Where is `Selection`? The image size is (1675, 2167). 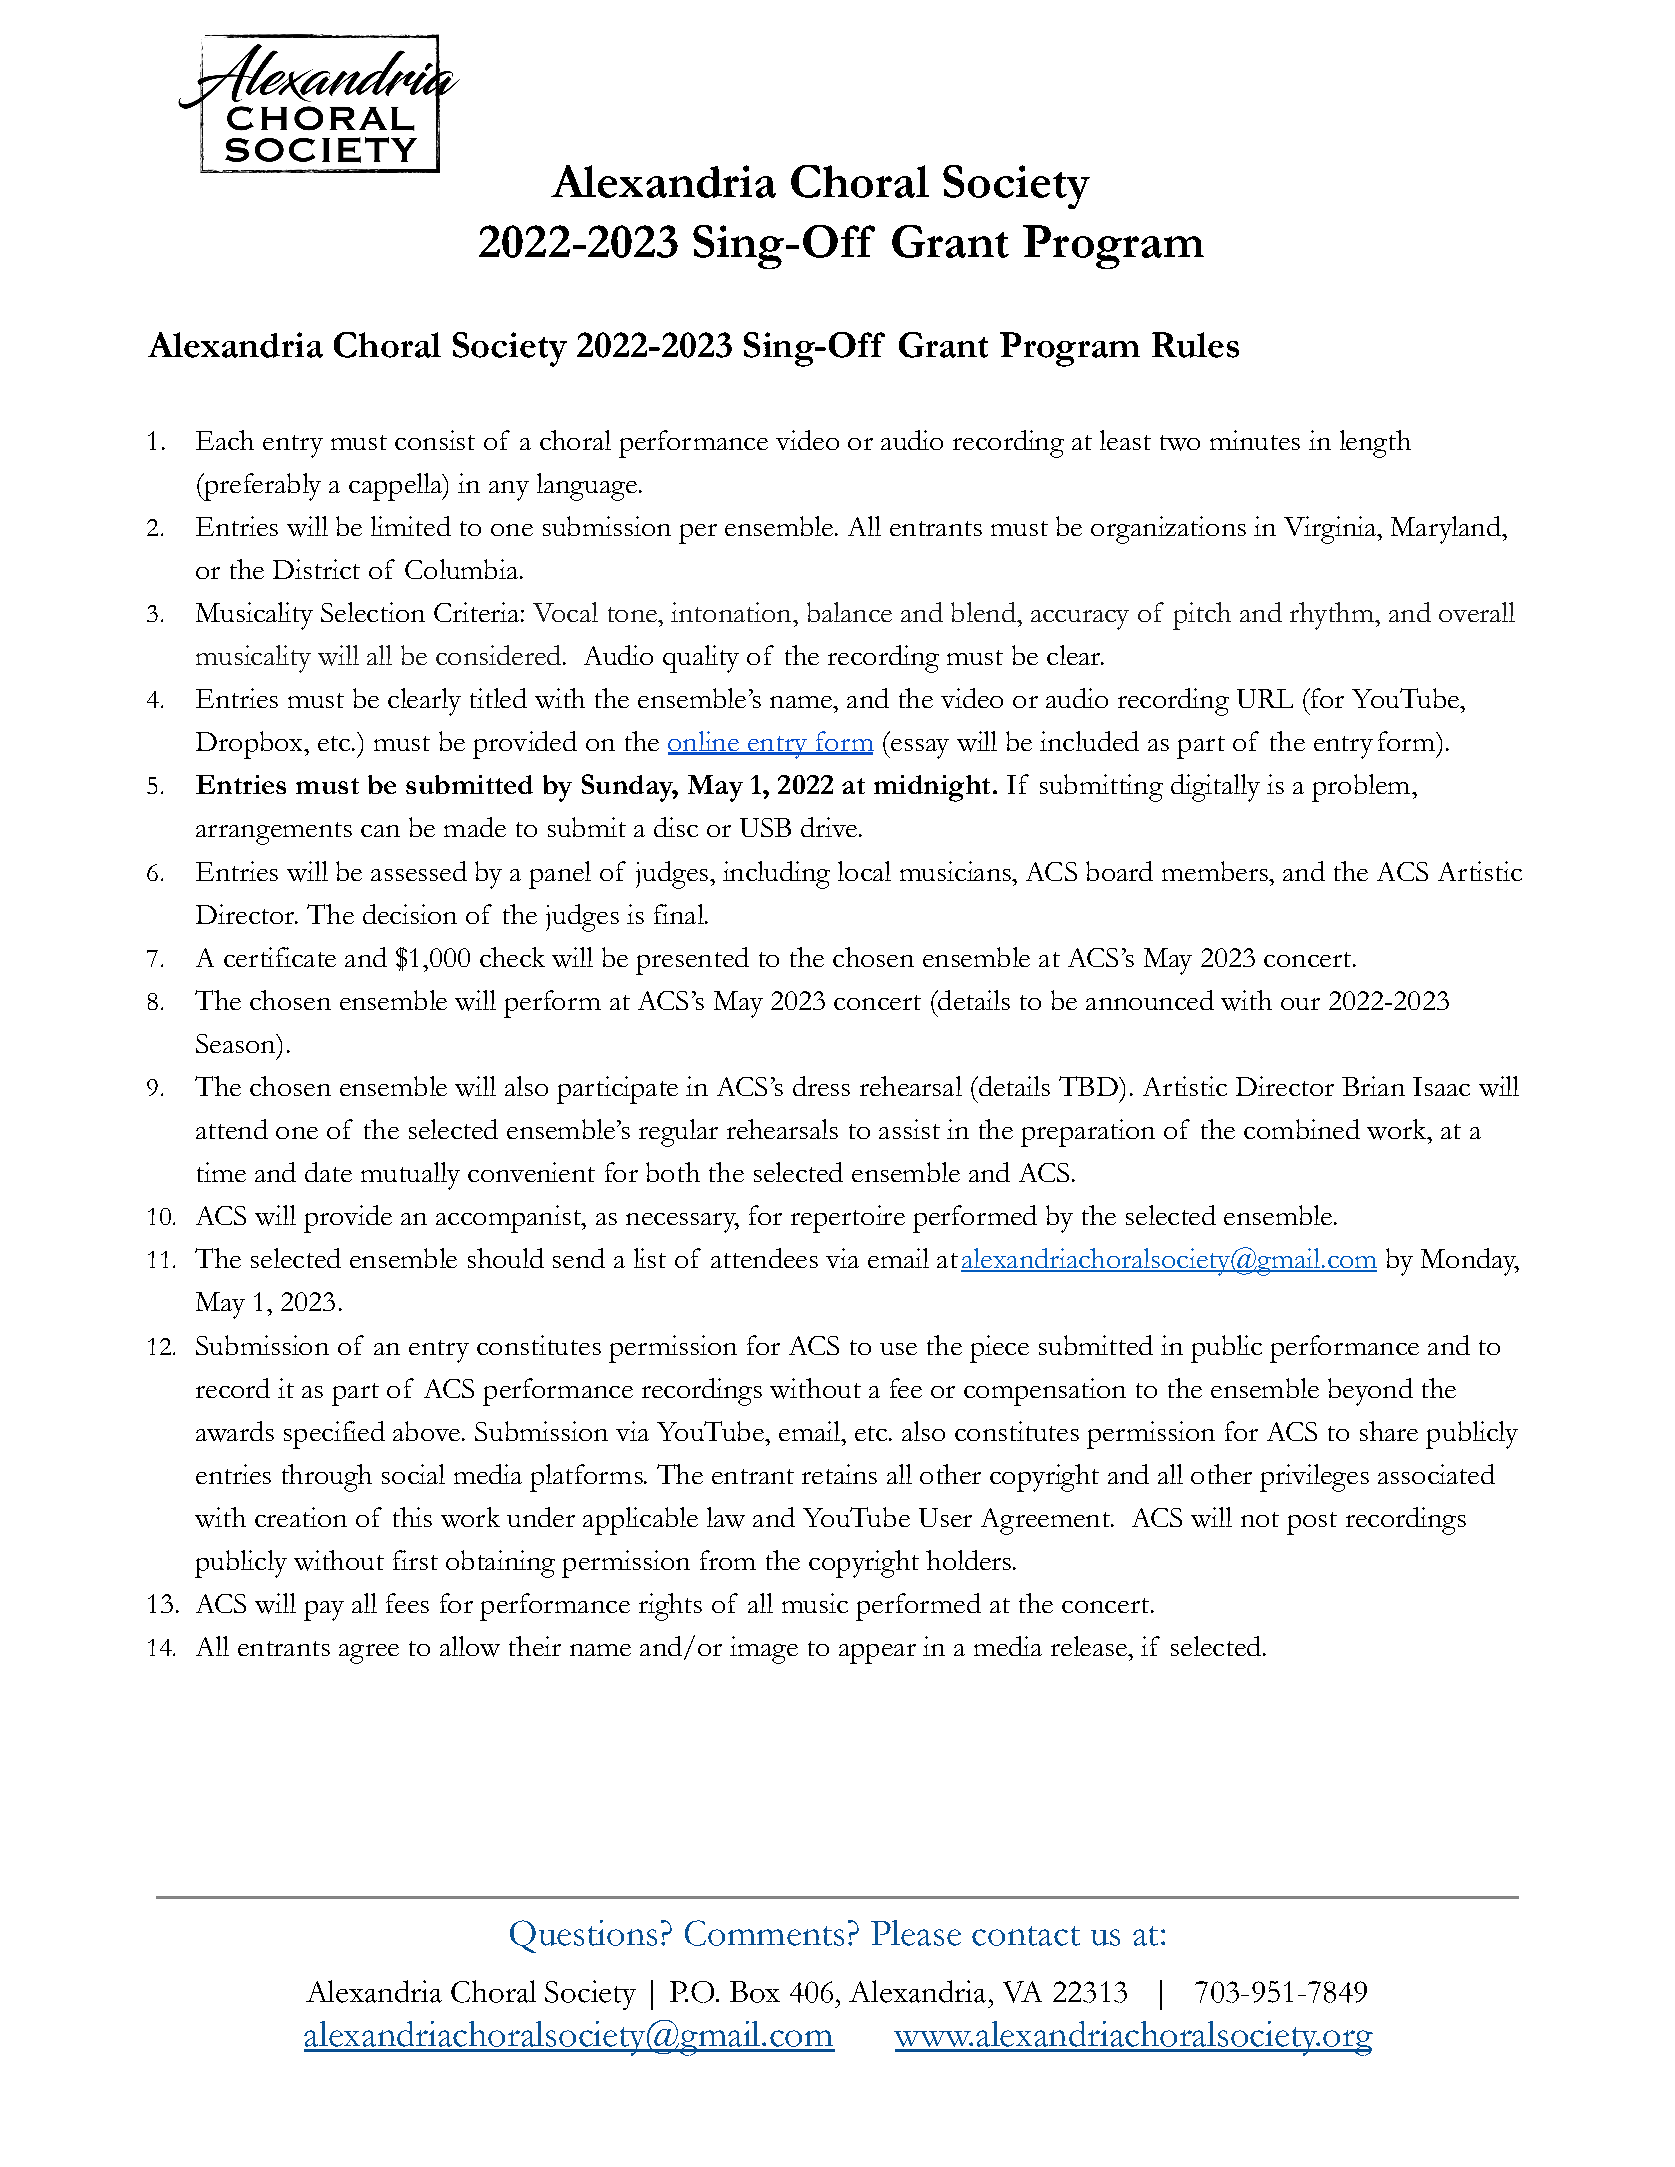
Selection is located at coordinates (373, 612).
